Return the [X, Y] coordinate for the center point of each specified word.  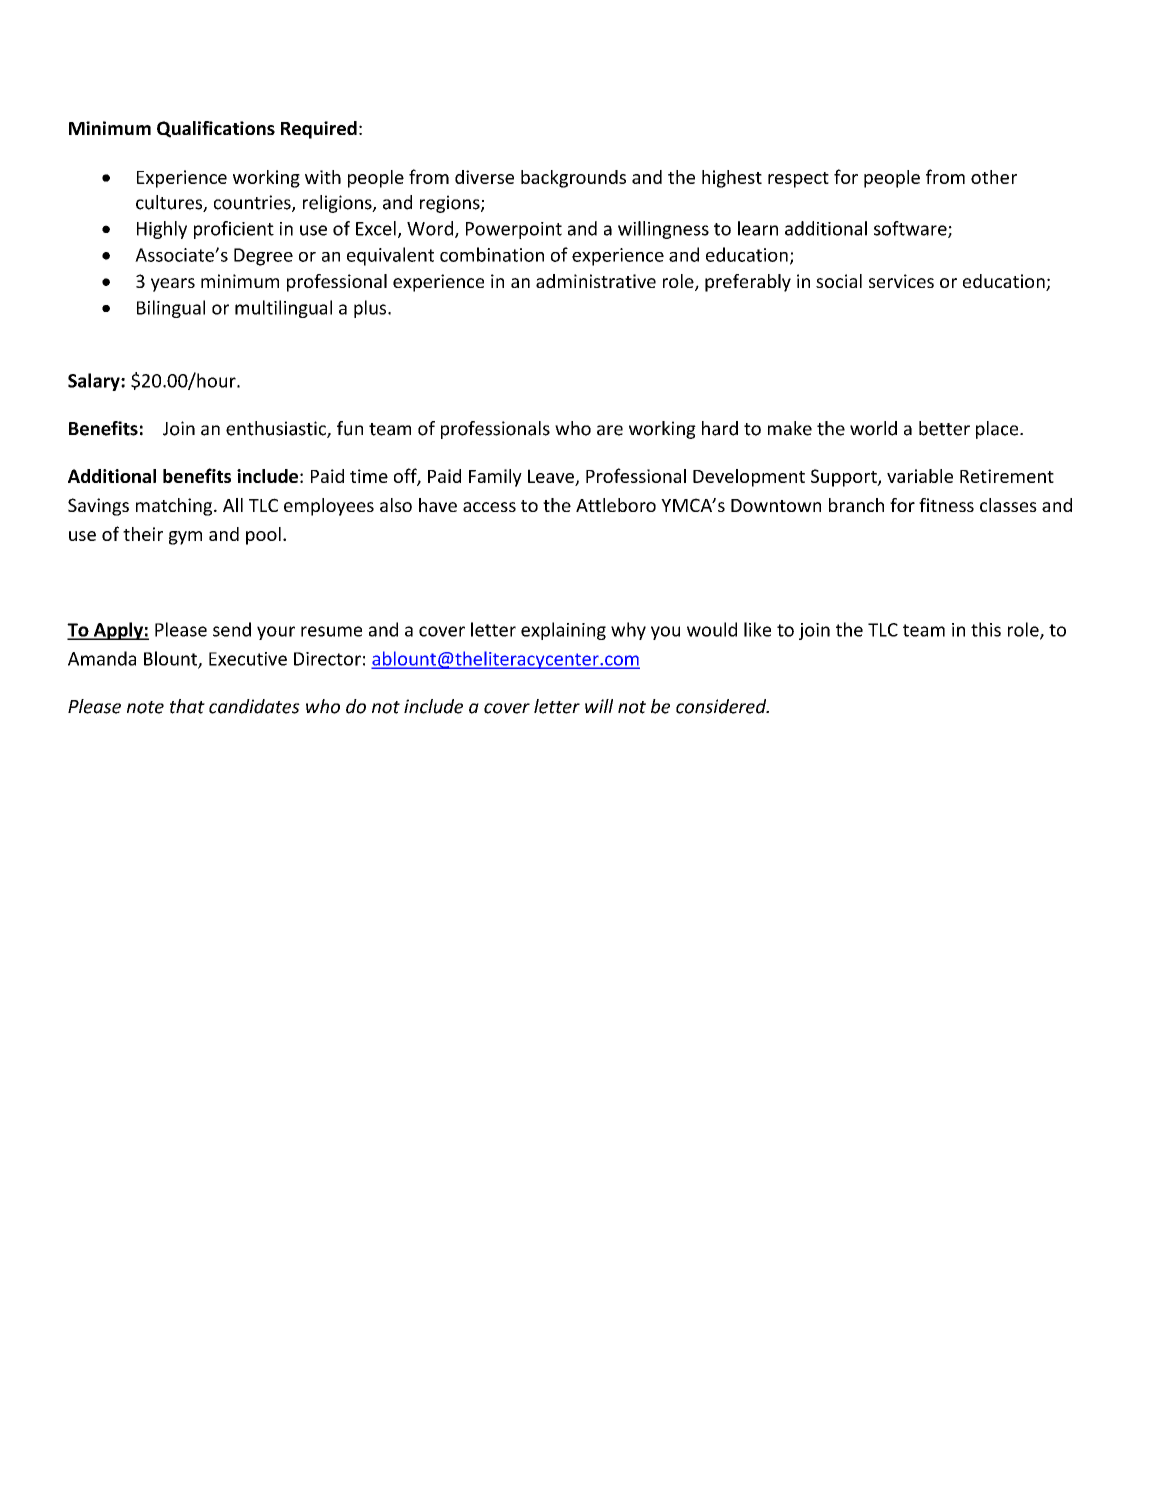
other [994, 177]
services [901, 281]
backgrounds [573, 179]
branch [856, 505]
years [173, 285]
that [187, 706]
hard [720, 428]
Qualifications [216, 129]
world [873, 428]
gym [185, 538]
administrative [596, 281]
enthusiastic [277, 429]
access [489, 507]
